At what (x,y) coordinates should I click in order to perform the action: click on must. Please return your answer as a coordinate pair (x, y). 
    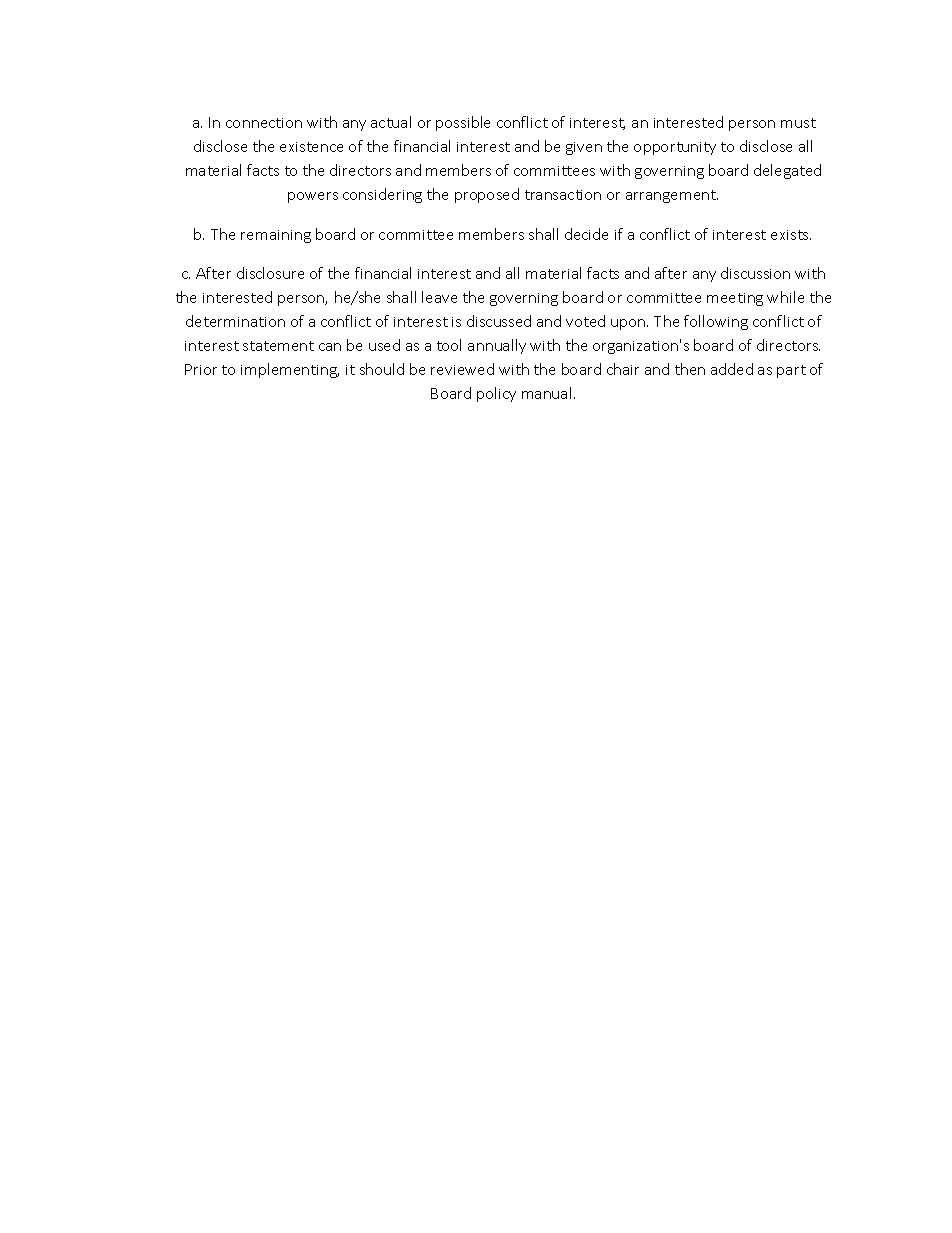
    Looking at the image, I should click on (798, 123).
